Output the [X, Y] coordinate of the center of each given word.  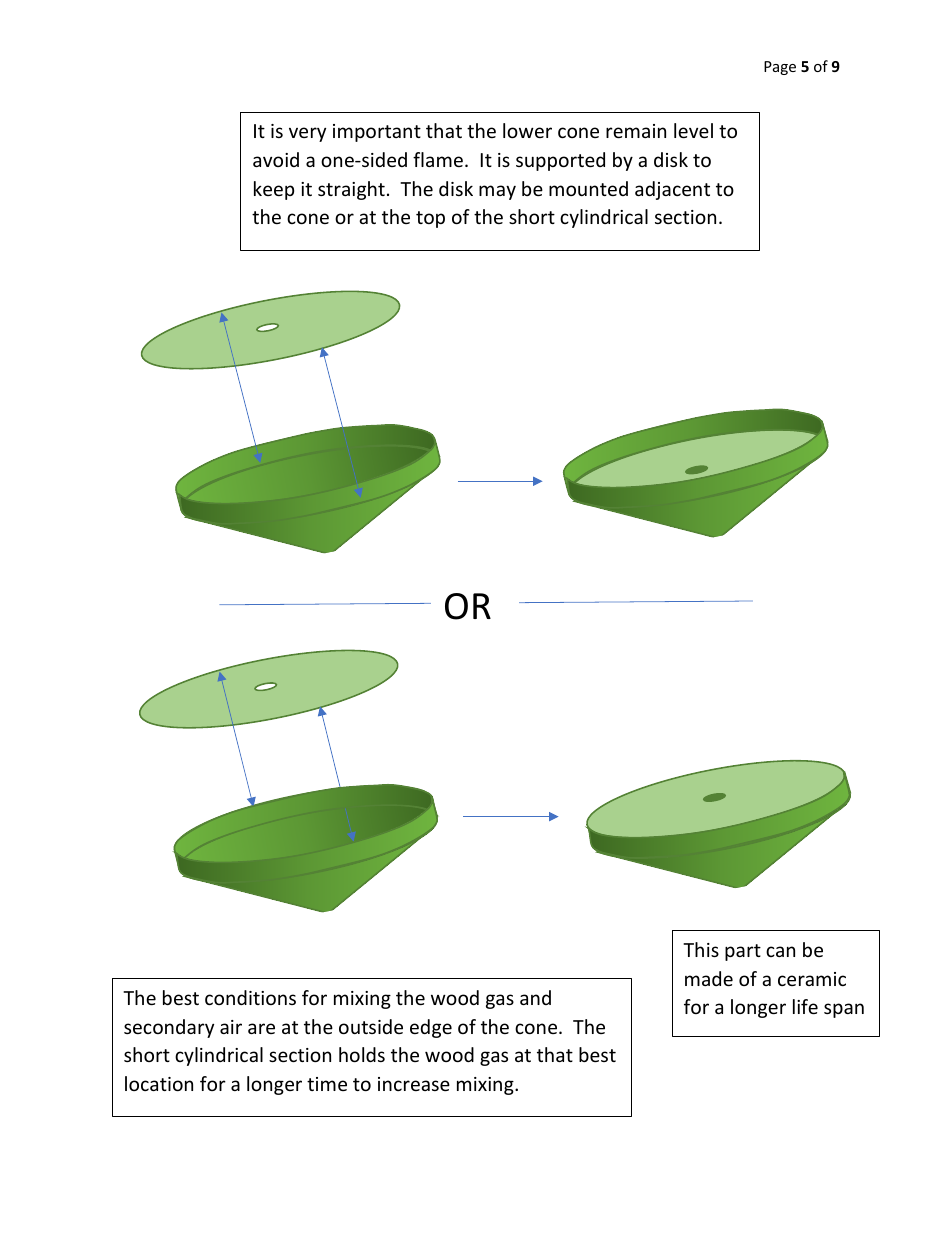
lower [527, 130]
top [430, 219]
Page [780, 68]
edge [431, 1028]
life [805, 1006]
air [231, 1027]
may [497, 192]
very [307, 134]
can [780, 951]
